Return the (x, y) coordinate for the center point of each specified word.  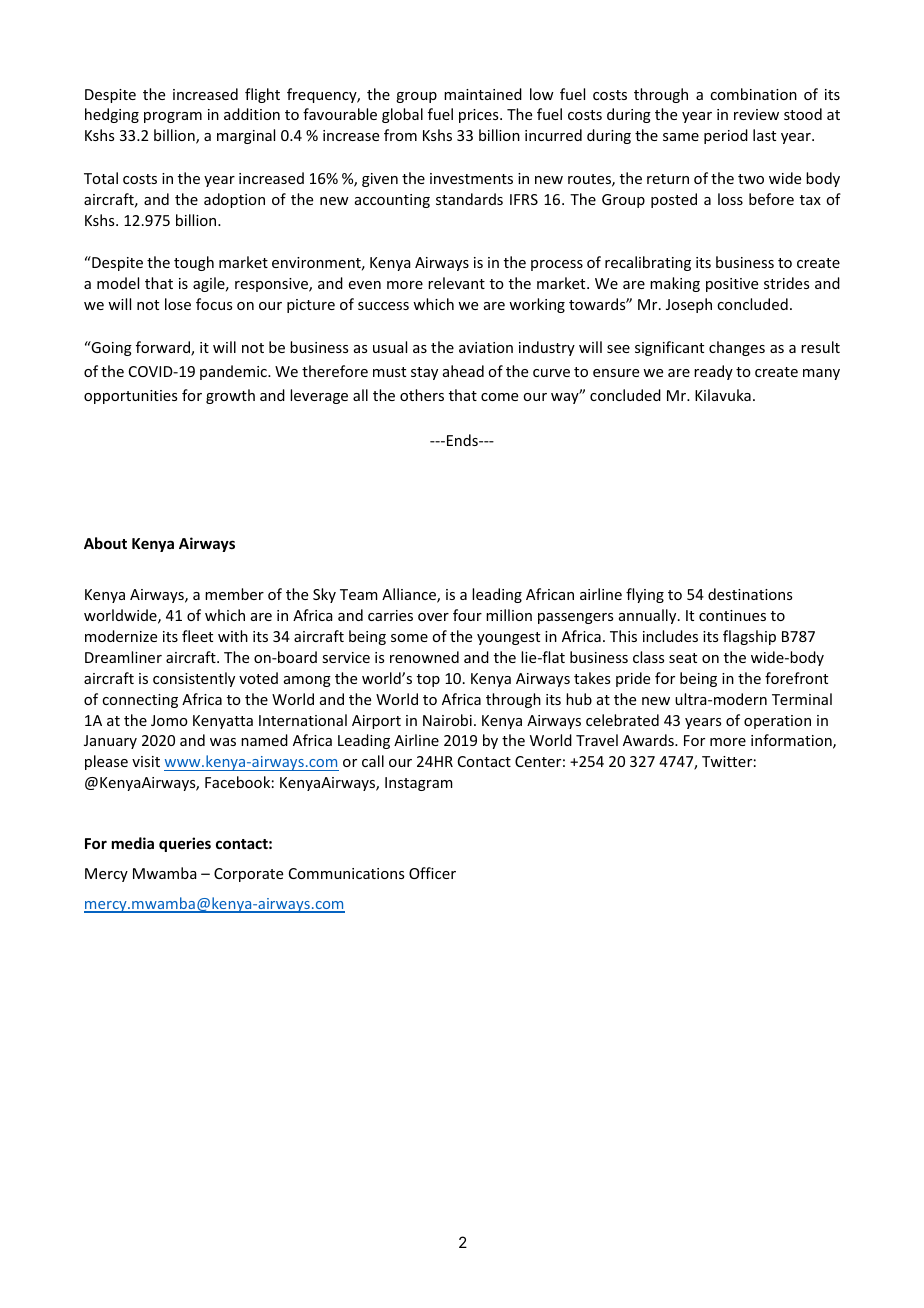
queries (185, 844)
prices (480, 116)
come (499, 397)
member (234, 594)
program (173, 117)
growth (230, 396)
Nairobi (447, 720)
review (756, 114)
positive (732, 285)
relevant (456, 283)
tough (194, 263)
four (467, 615)
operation (777, 722)
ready (713, 372)
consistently (194, 679)
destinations (750, 594)
